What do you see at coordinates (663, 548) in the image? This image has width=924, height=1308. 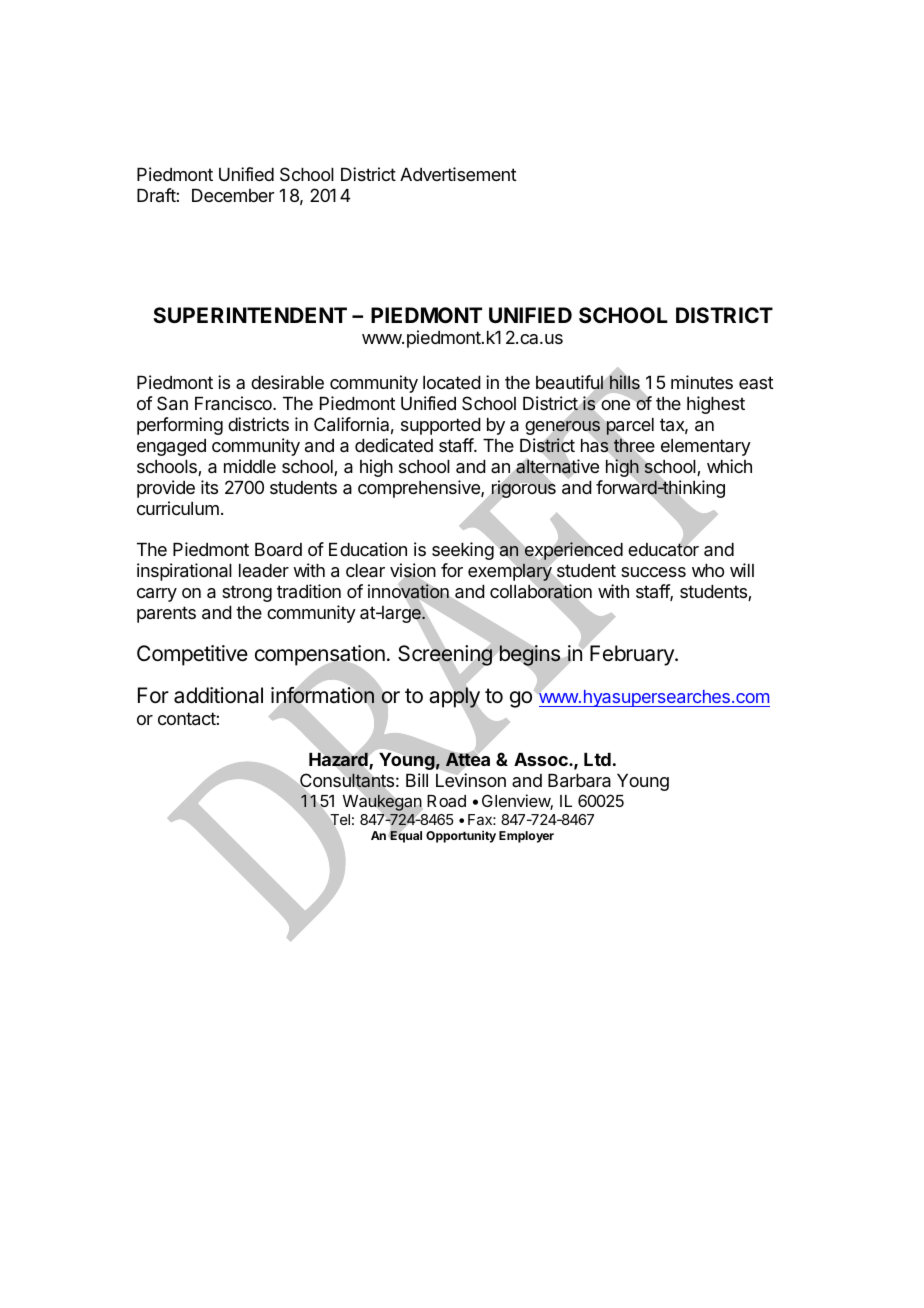 I see `educator` at bounding box center [663, 548].
